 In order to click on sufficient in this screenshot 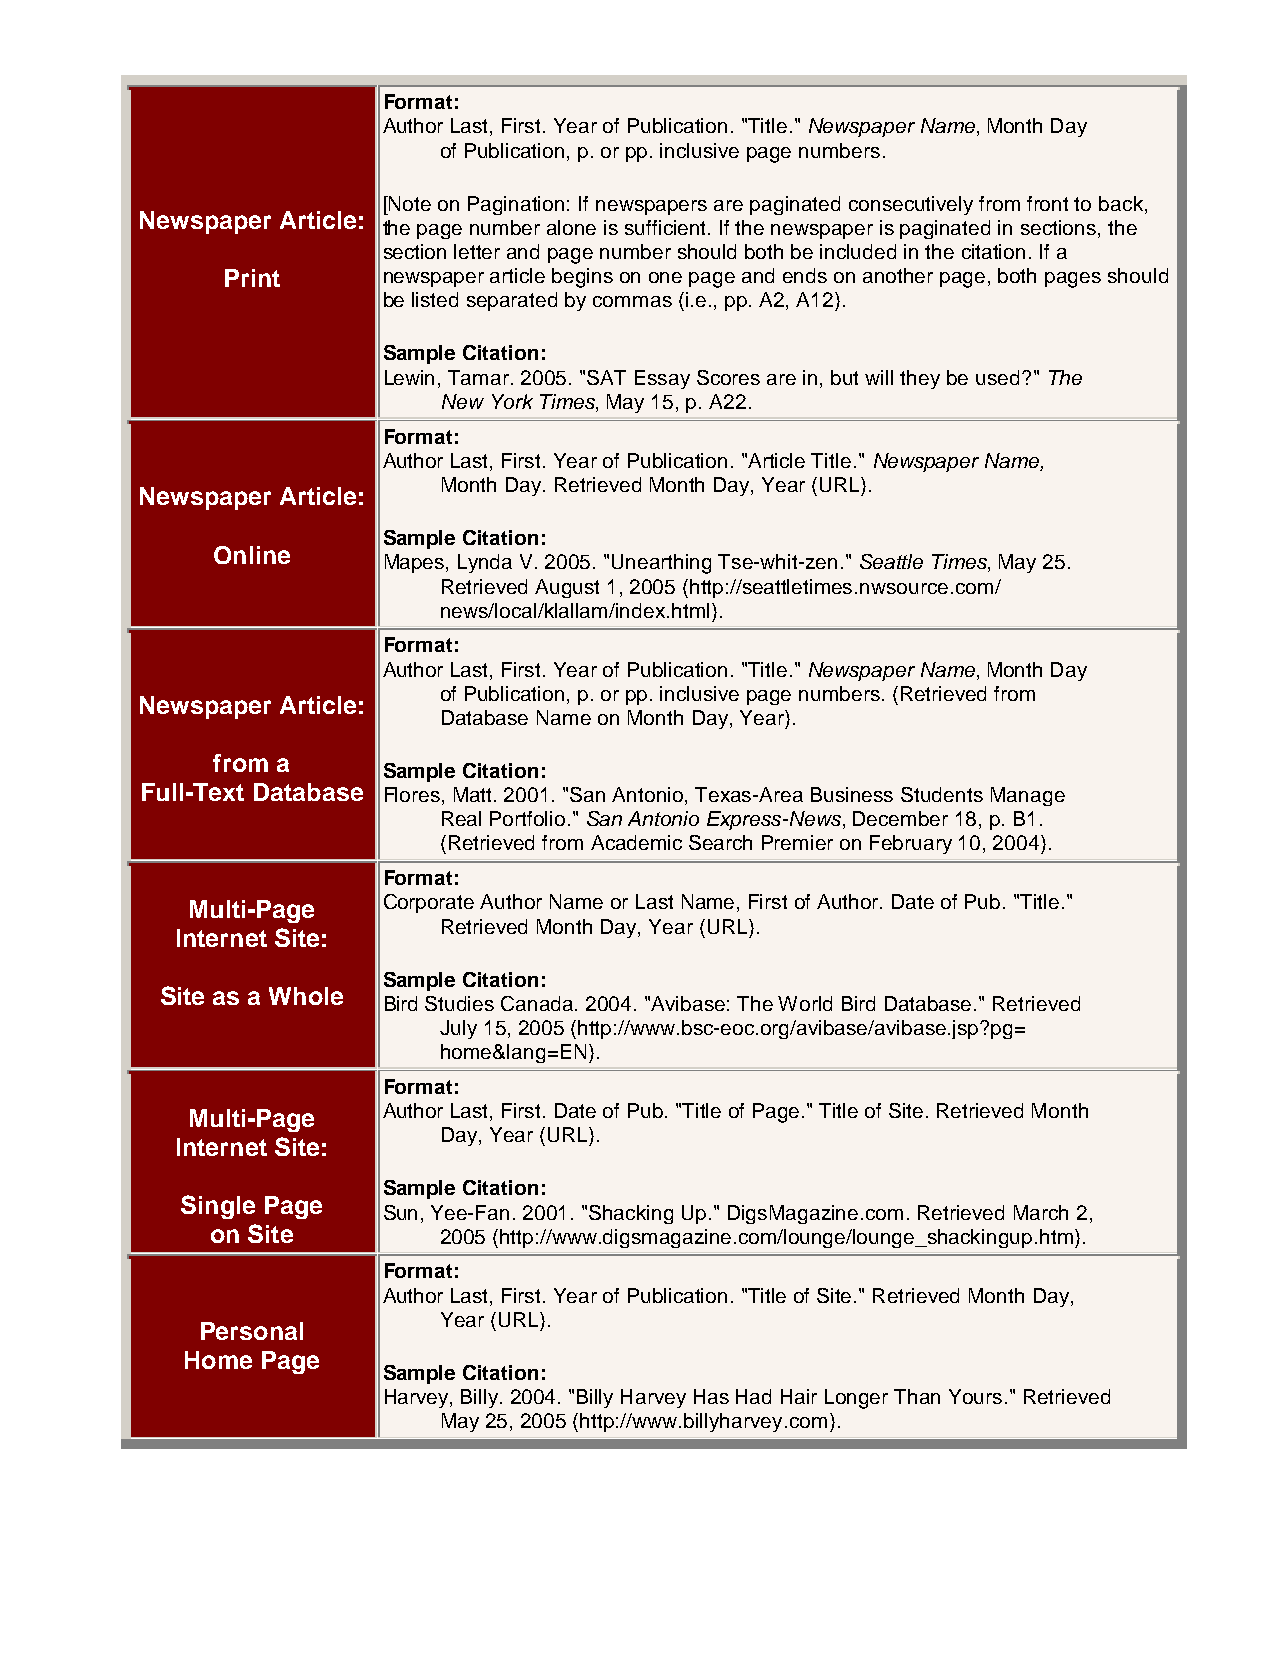, I will do `click(667, 227)`.
